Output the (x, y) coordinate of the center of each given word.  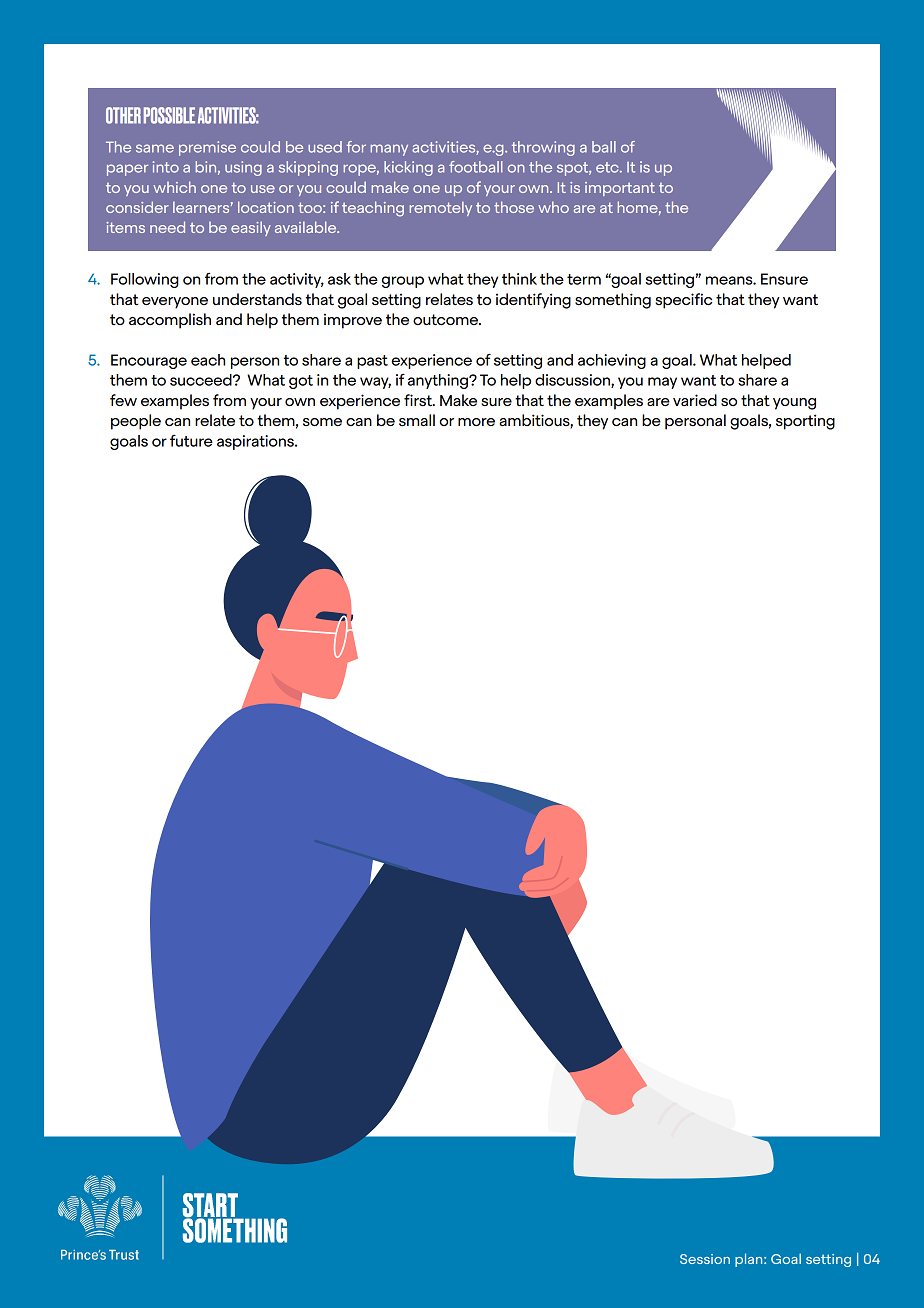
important (620, 189)
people (136, 422)
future (191, 440)
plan (750, 1260)
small (417, 420)
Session (705, 1259)
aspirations (256, 442)
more (476, 422)
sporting (805, 422)
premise (207, 148)
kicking (408, 168)
